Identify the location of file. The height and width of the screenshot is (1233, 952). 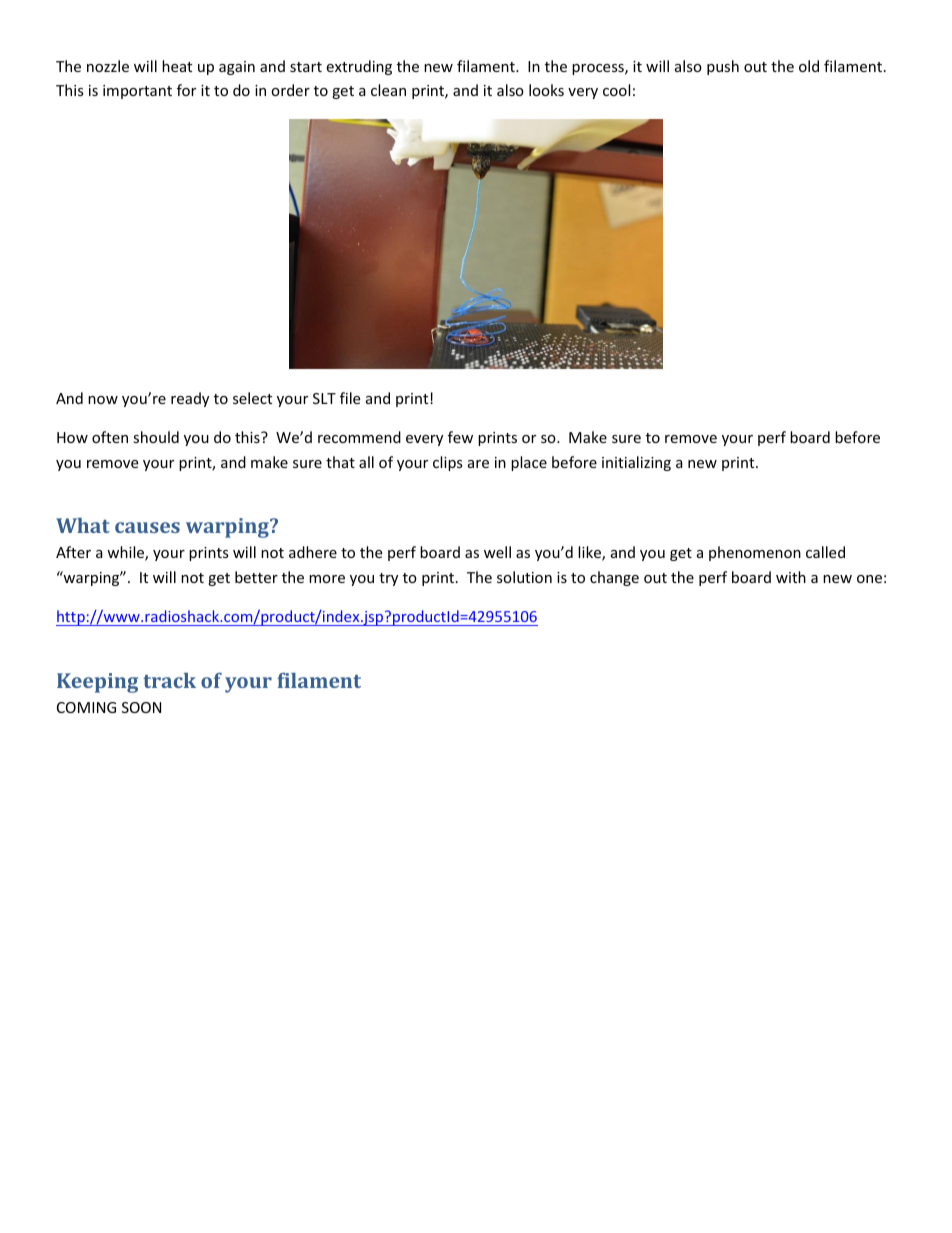
(350, 398).
